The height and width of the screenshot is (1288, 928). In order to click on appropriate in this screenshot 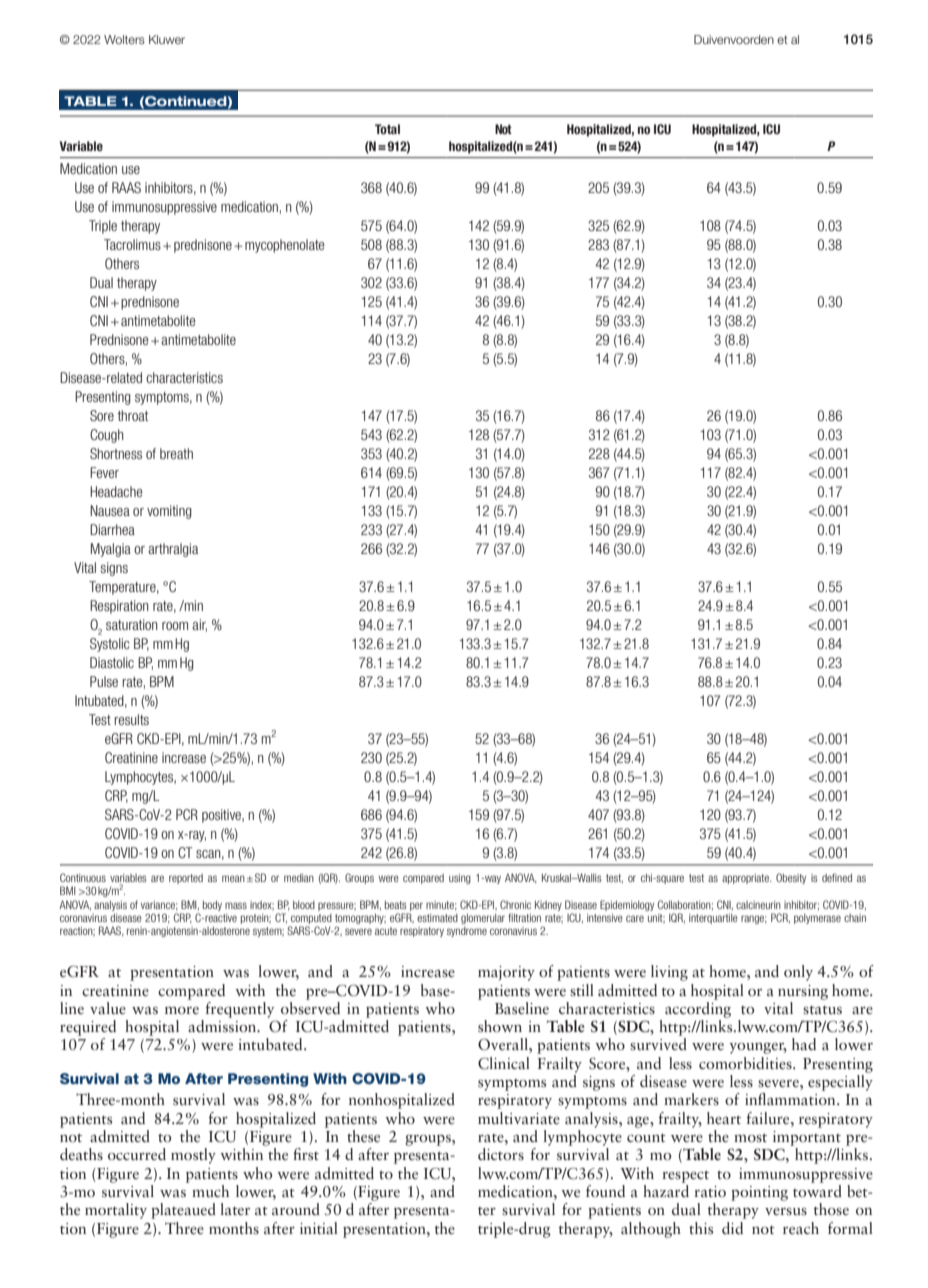, I will do `click(746, 879)`.
